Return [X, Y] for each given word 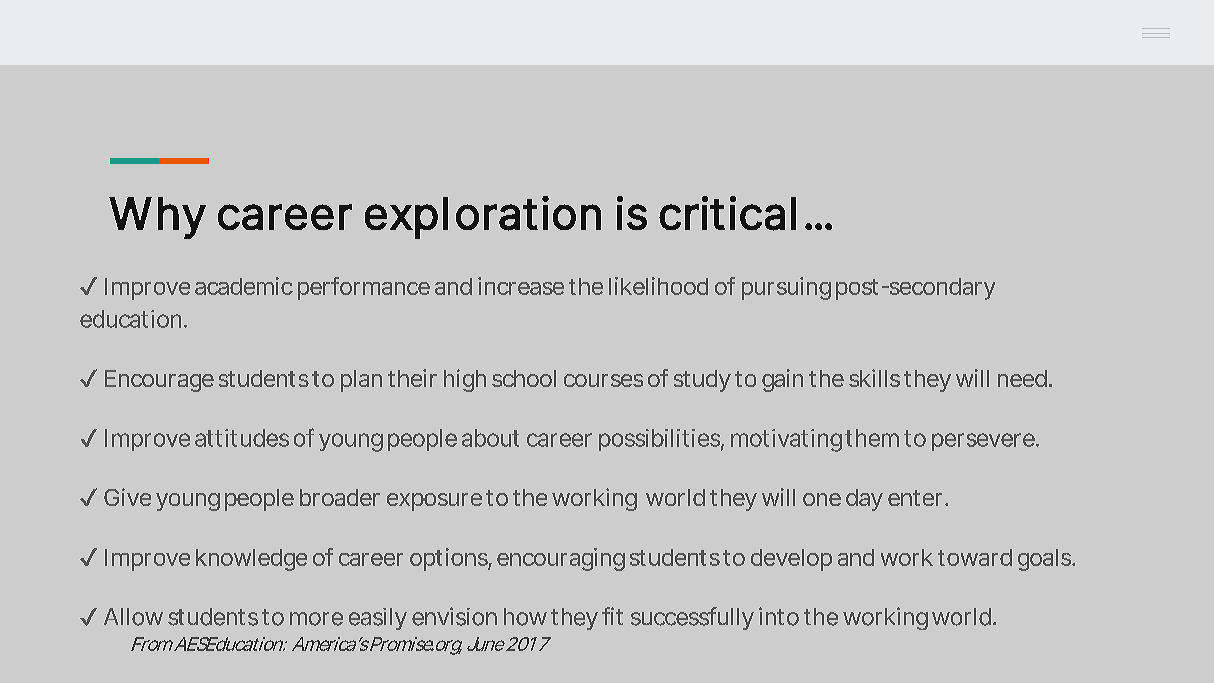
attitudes [242, 438]
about [490, 438]
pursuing [786, 288]
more [316, 619]
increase [521, 286]
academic [244, 286]
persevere [984, 442]
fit [612, 616]
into [779, 616]
